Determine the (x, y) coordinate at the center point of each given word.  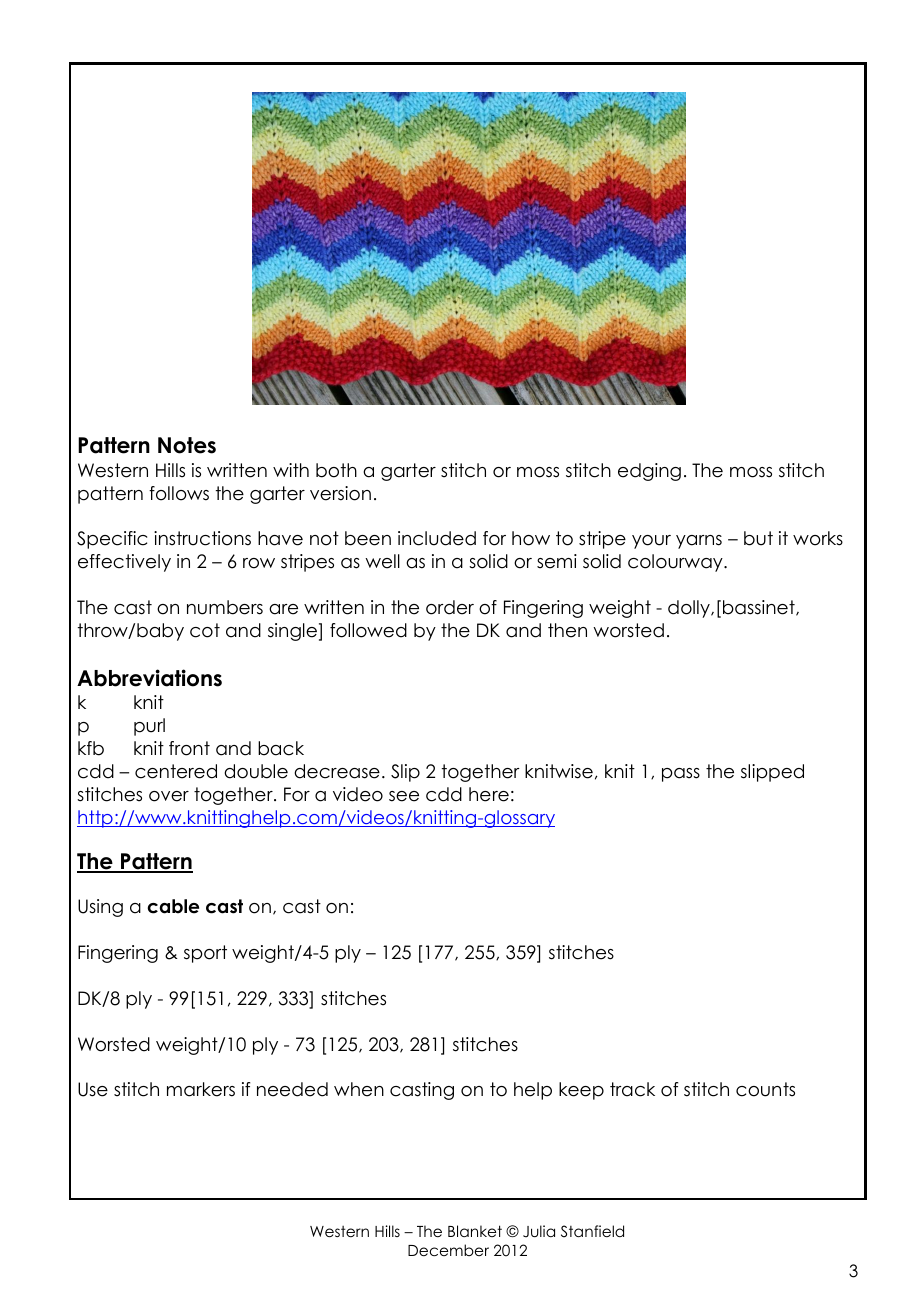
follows (179, 493)
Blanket (475, 1231)
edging (649, 472)
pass (681, 775)
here (489, 794)
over (169, 796)
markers (201, 1089)
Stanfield (592, 1231)
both (336, 470)
